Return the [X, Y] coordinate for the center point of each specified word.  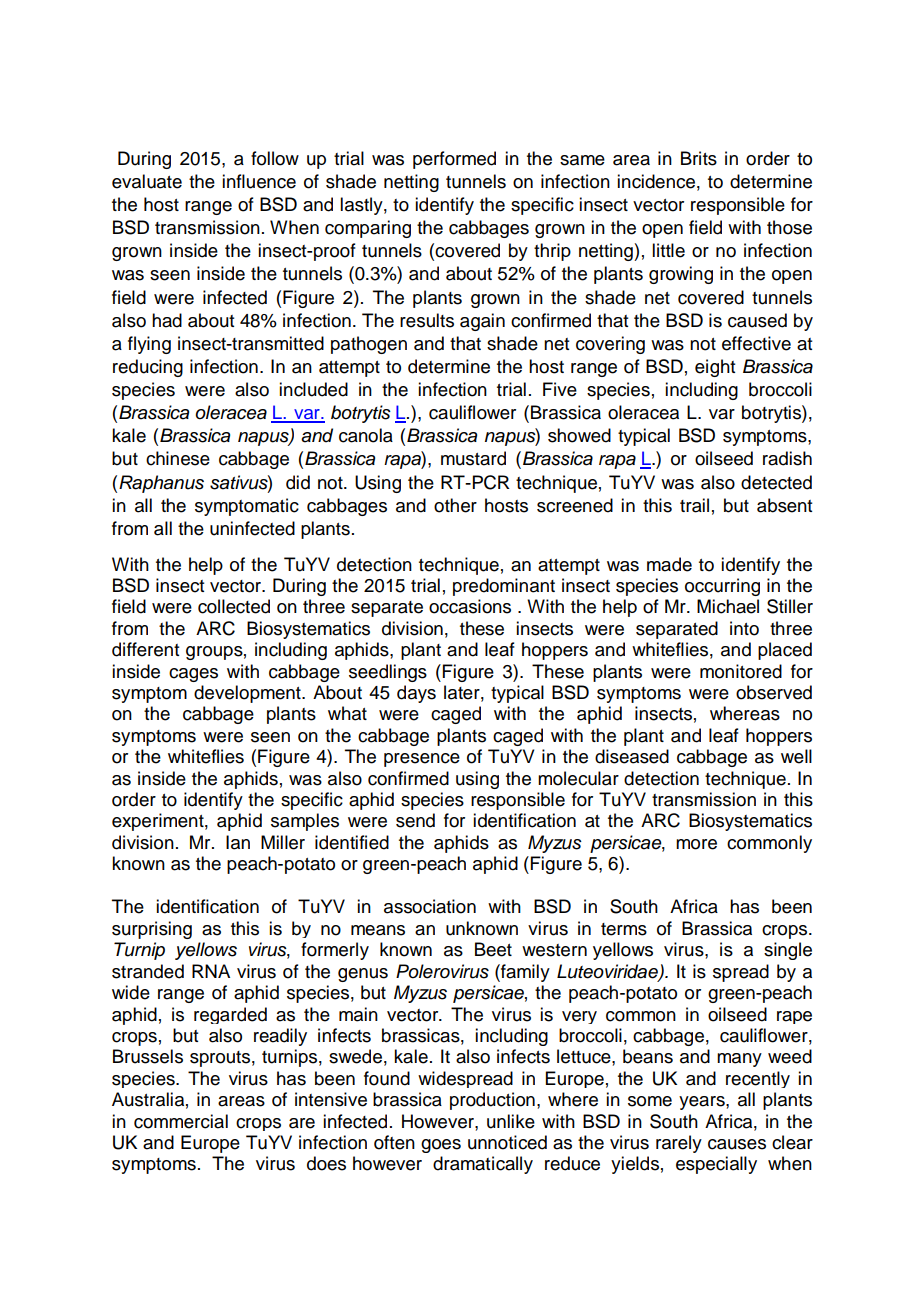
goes [441, 1146]
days [416, 694]
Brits [699, 158]
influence [259, 181]
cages [193, 675]
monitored [741, 671]
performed [454, 160]
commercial [181, 1121]
